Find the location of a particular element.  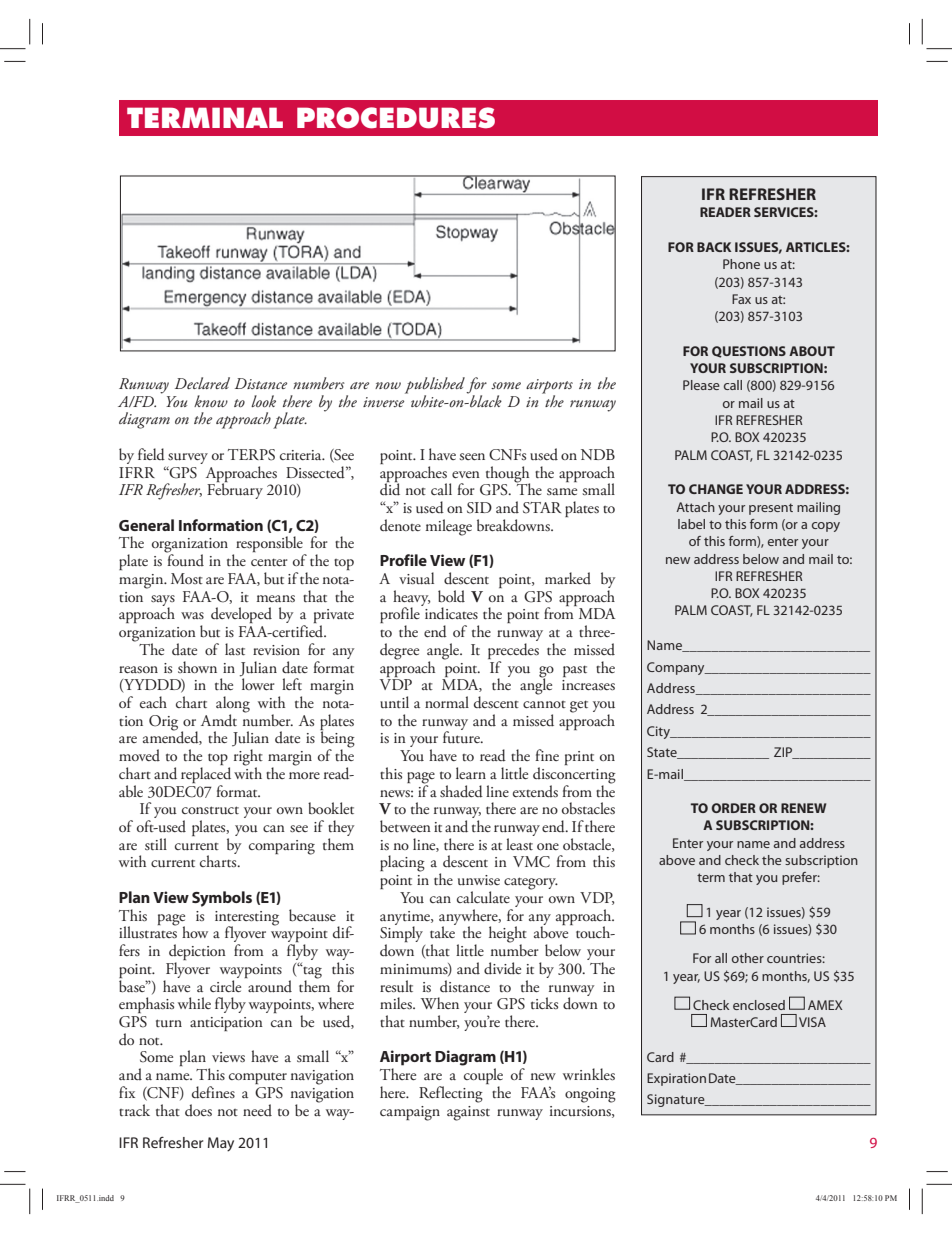

ORDER is located at coordinates (733, 808).
